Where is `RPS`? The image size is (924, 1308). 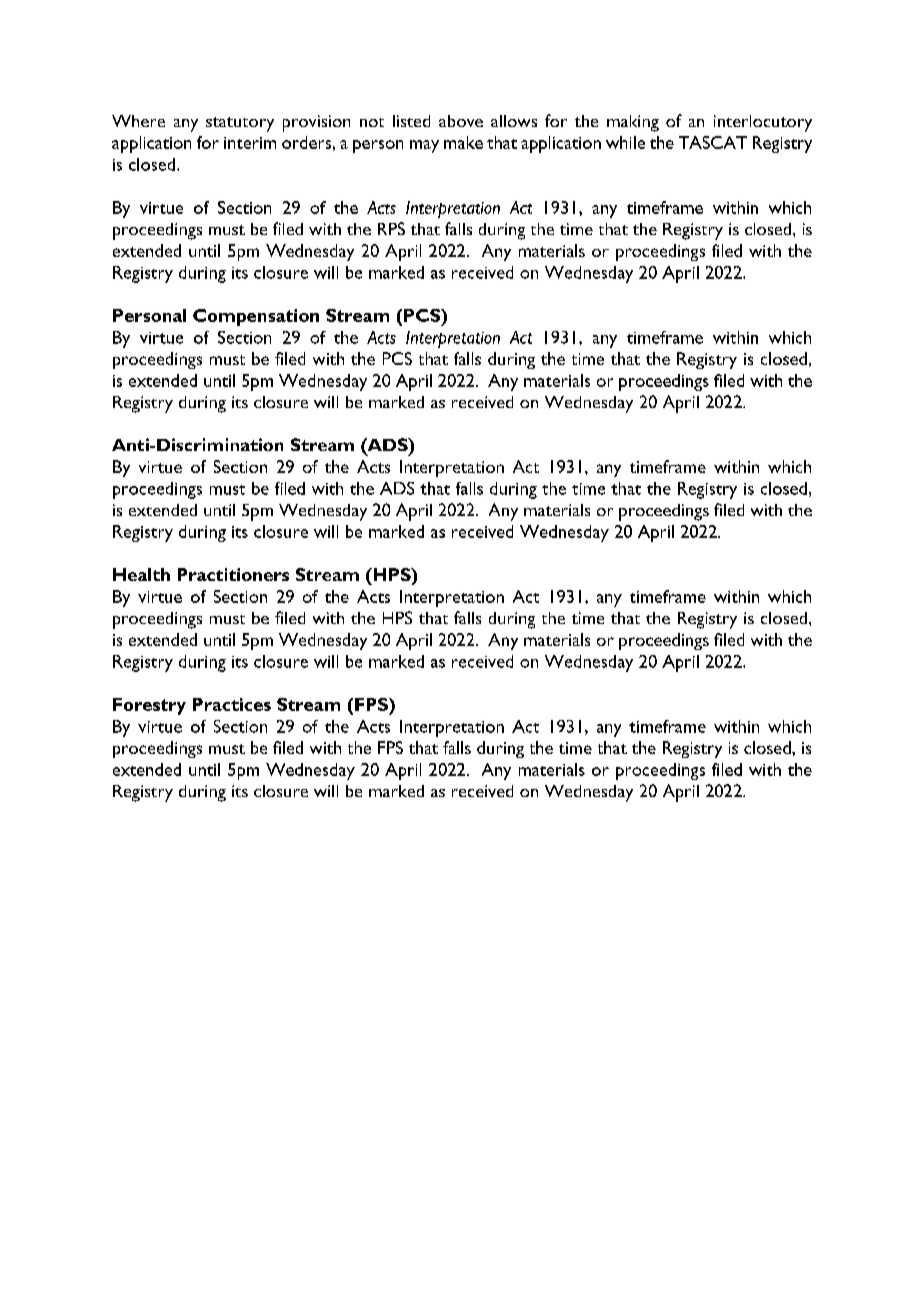 RPS is located at coordinates (391, 228).
